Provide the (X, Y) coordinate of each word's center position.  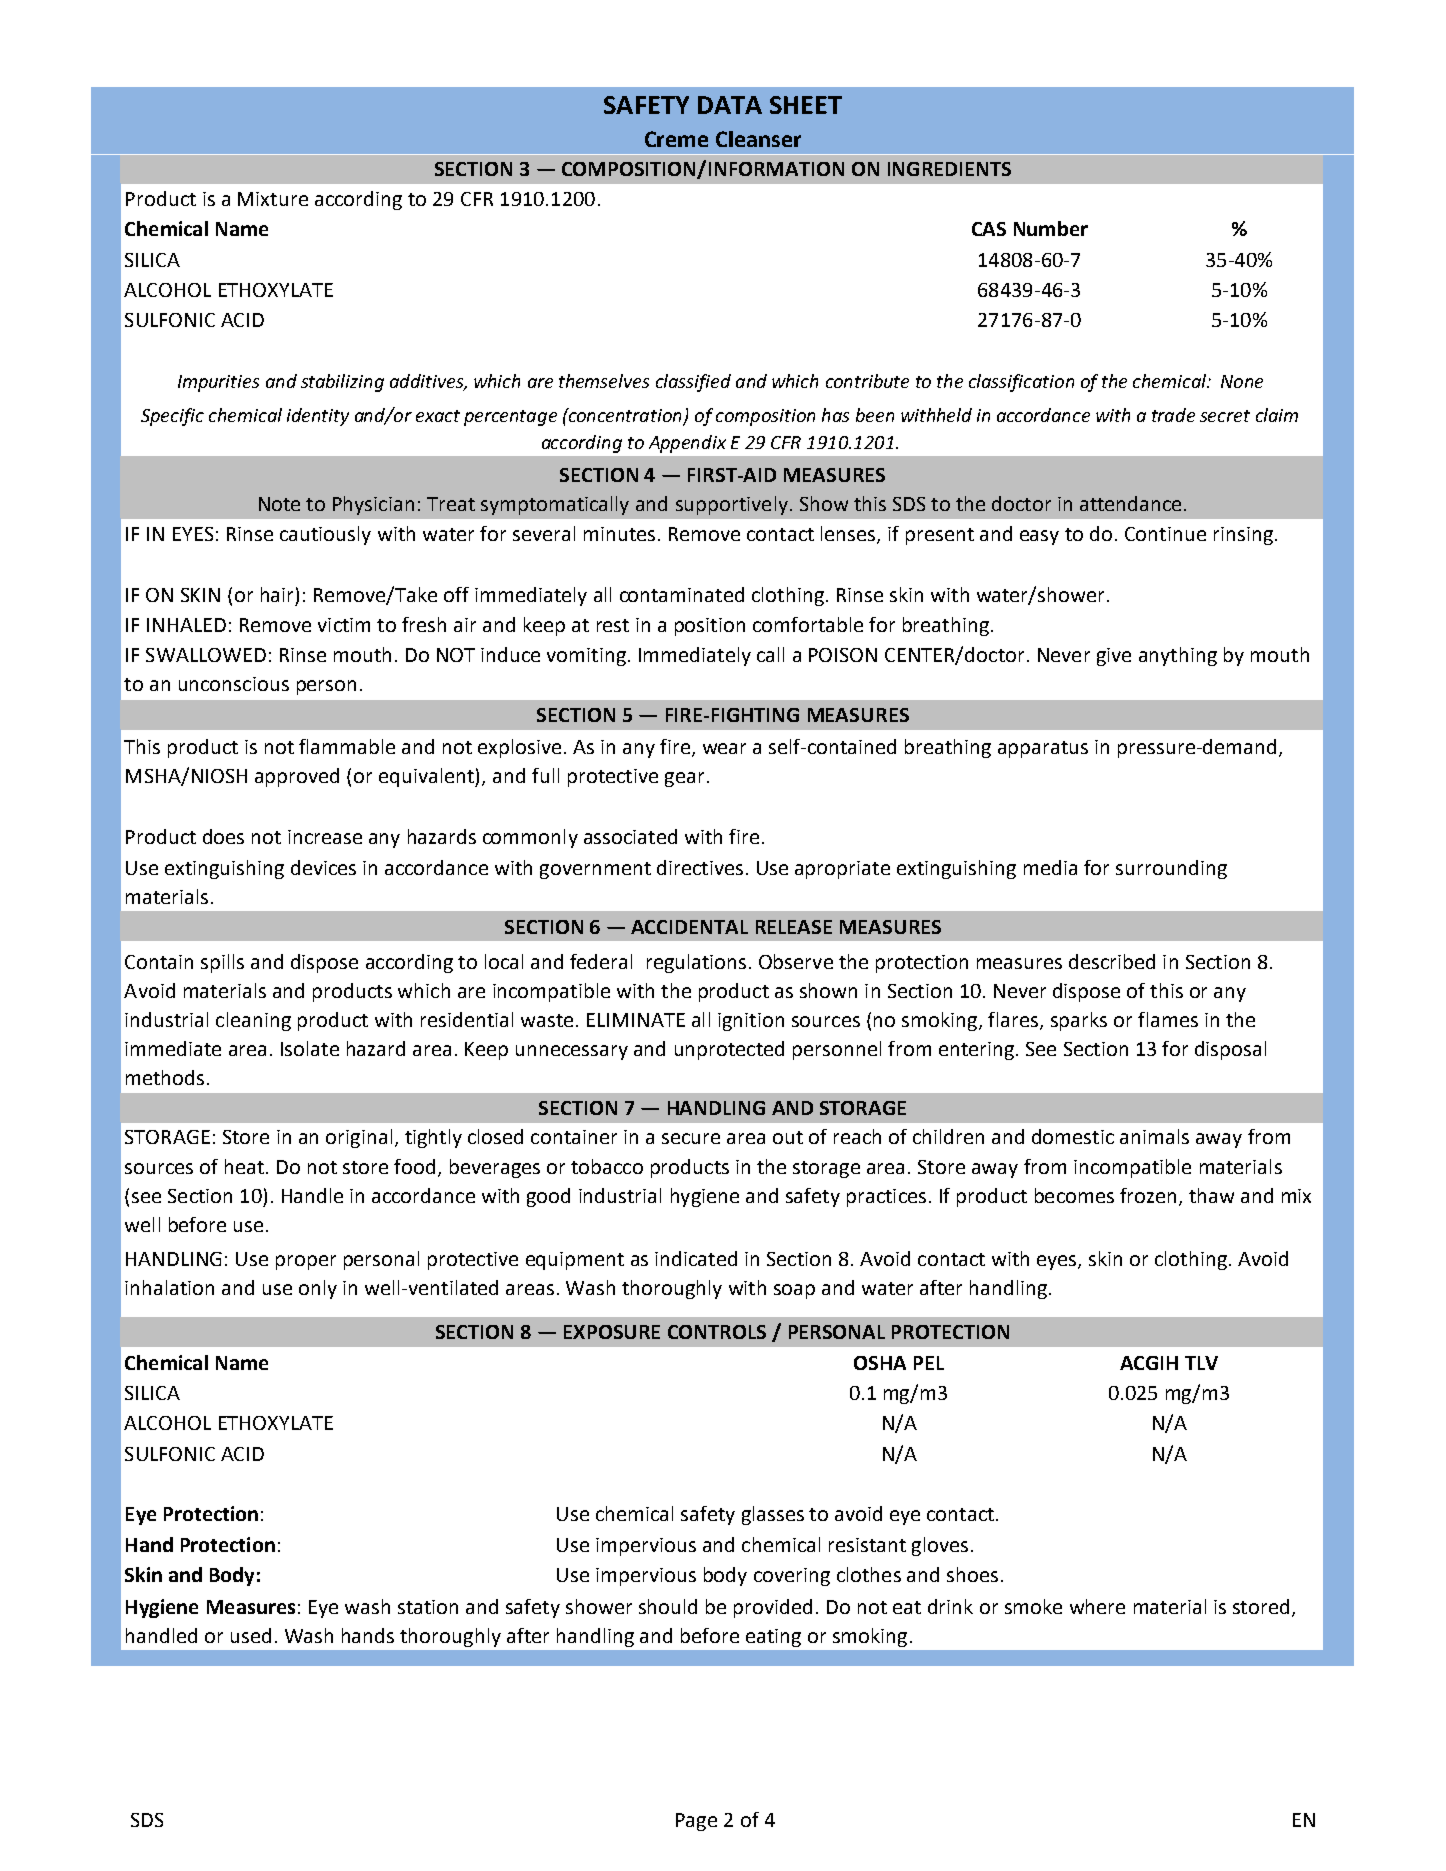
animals (1154, 1136)
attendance (1130, 503)
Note (279, 504)
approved (297, 777)
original (359, 1138)
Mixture (273, 199)
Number (1051, 228)
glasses (773, 1515)
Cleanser (758, 139)
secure (691, 1138)
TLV (1201, 1363)
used (251, 1635)
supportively (732, 505)
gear (684, 779)
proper (306, 1262)
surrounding (1171, 869)
